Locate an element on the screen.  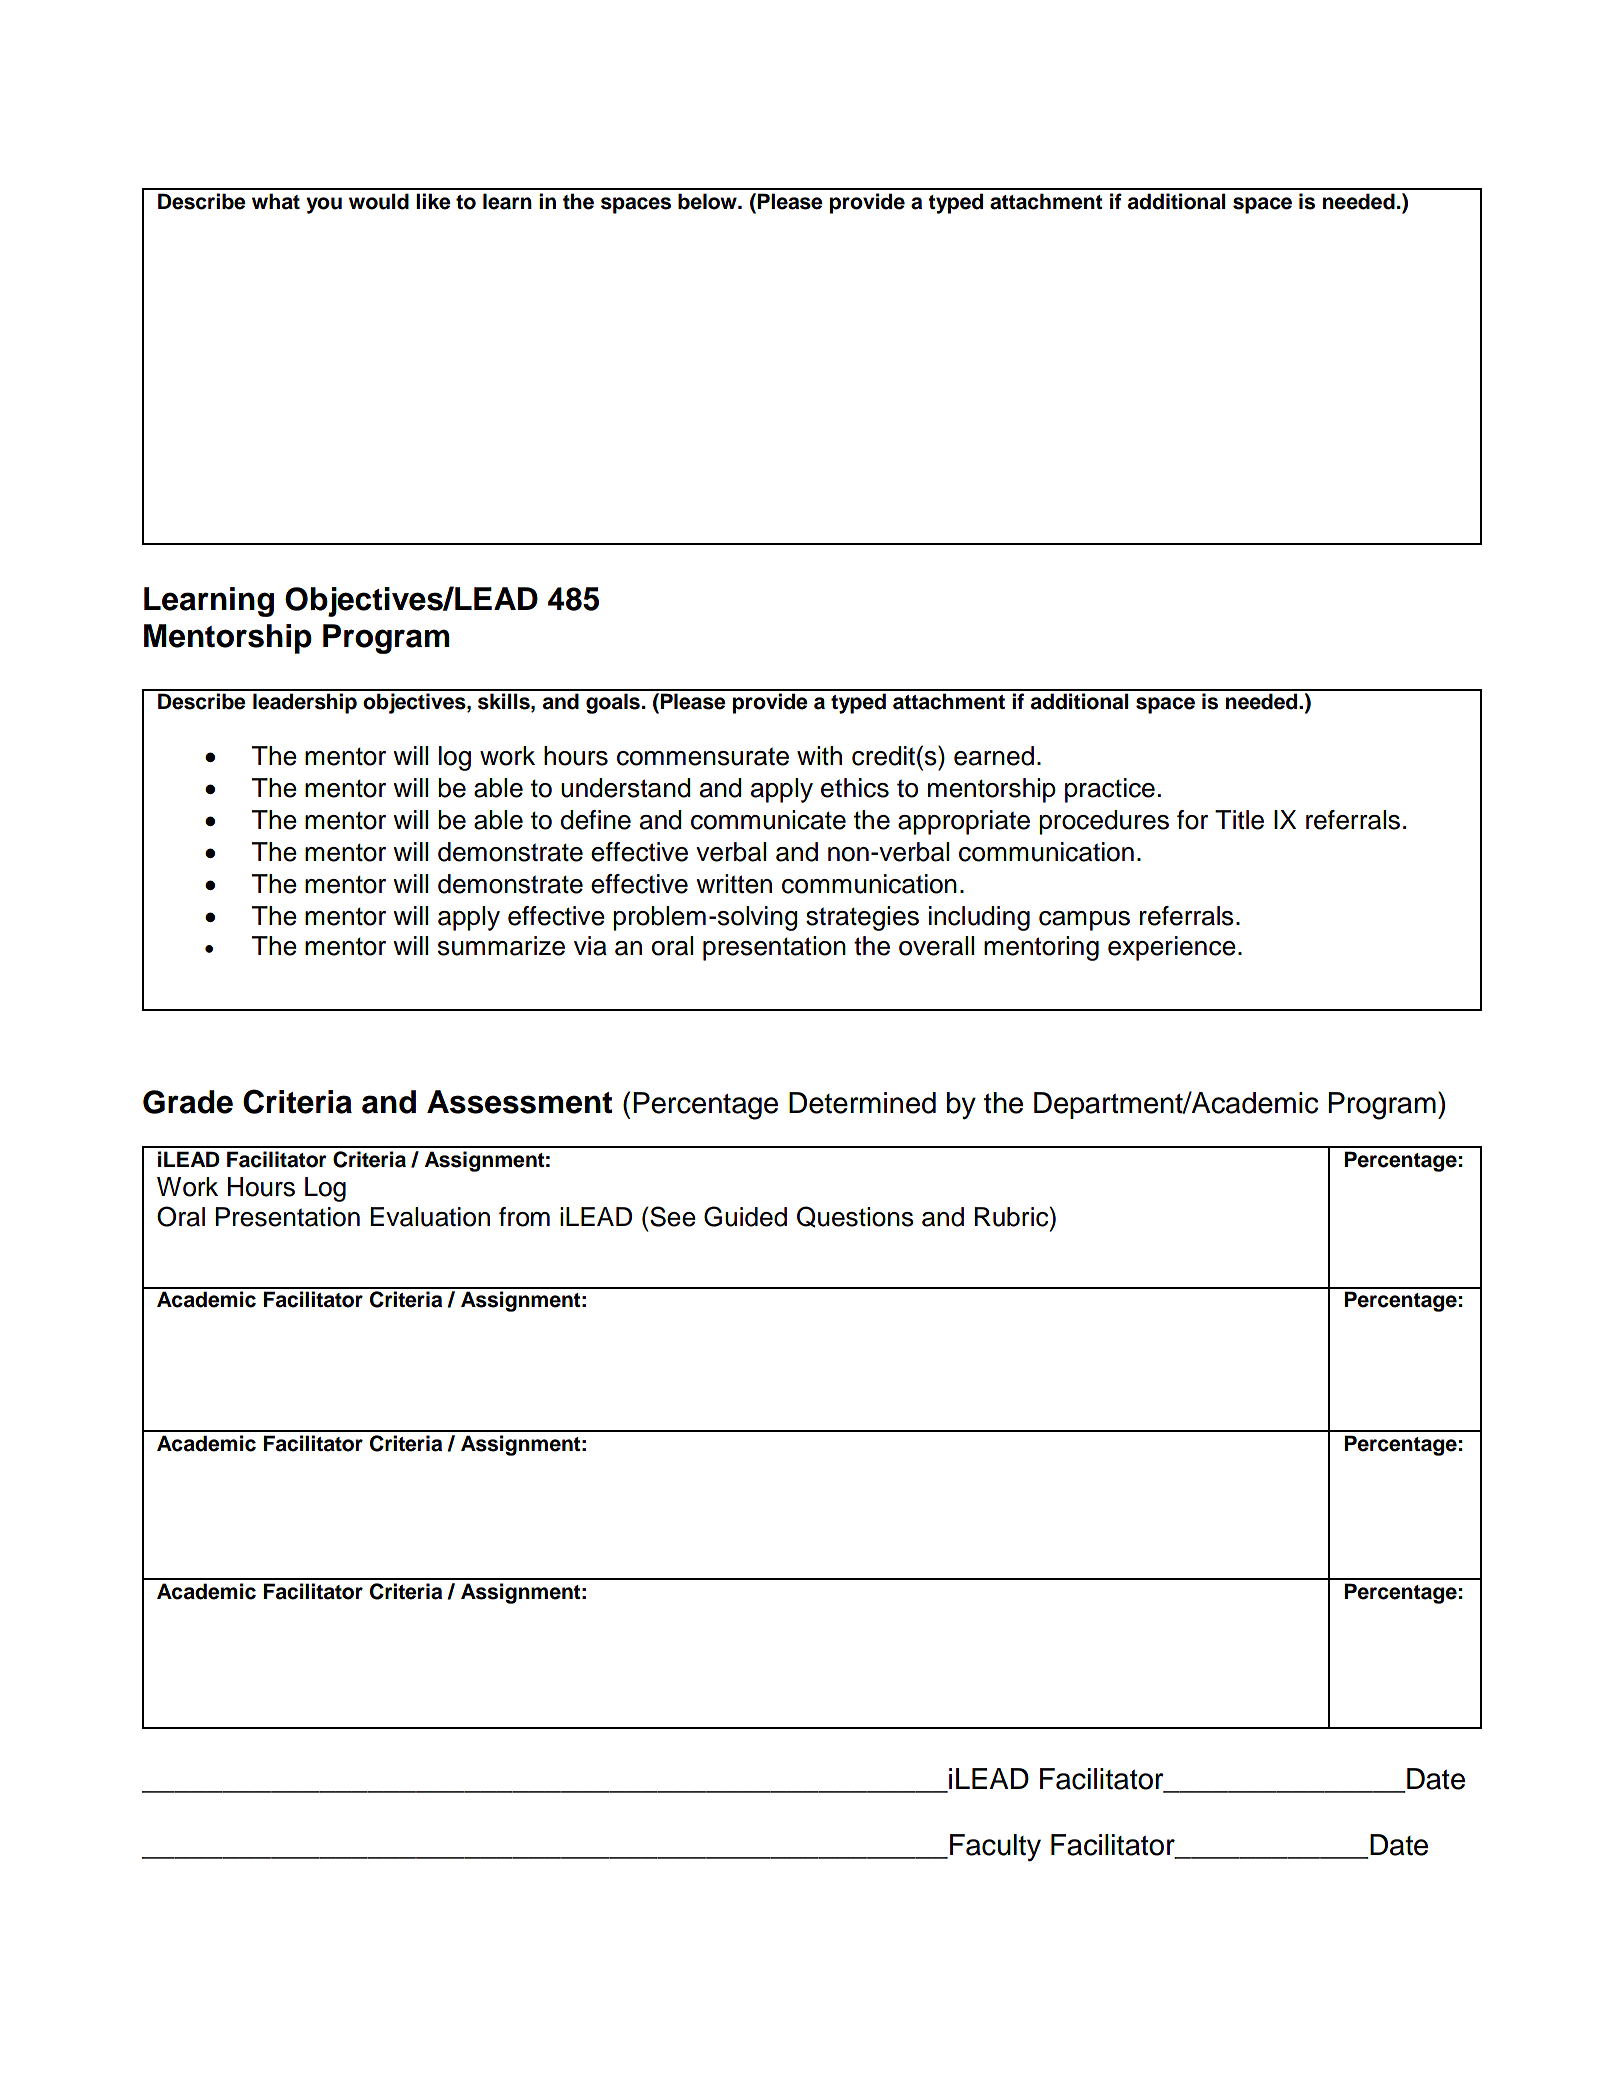
commensurate is located at coordinates (703, 757).
